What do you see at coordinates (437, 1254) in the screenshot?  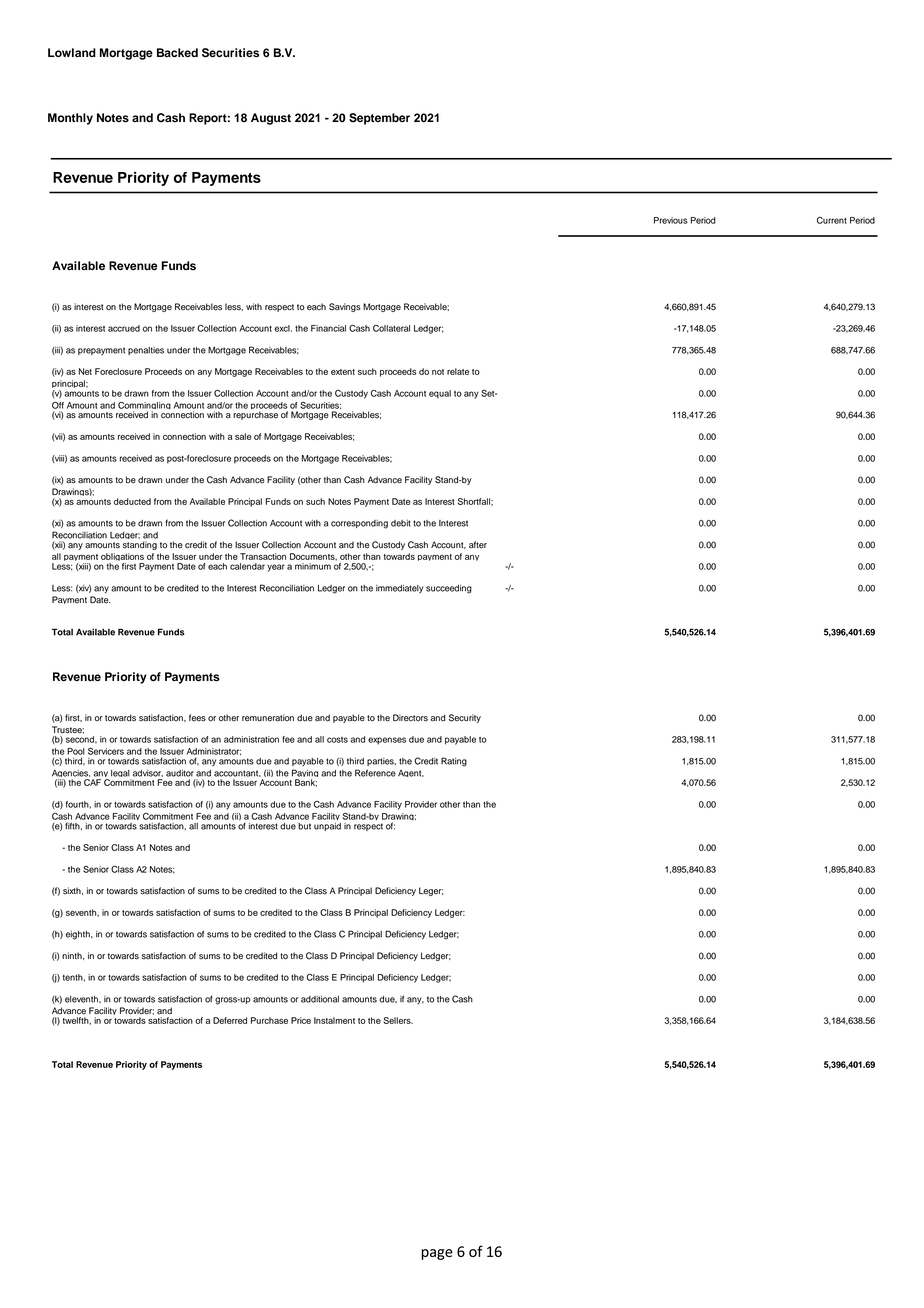 I see `page` at bounding box center [437, 1254].
